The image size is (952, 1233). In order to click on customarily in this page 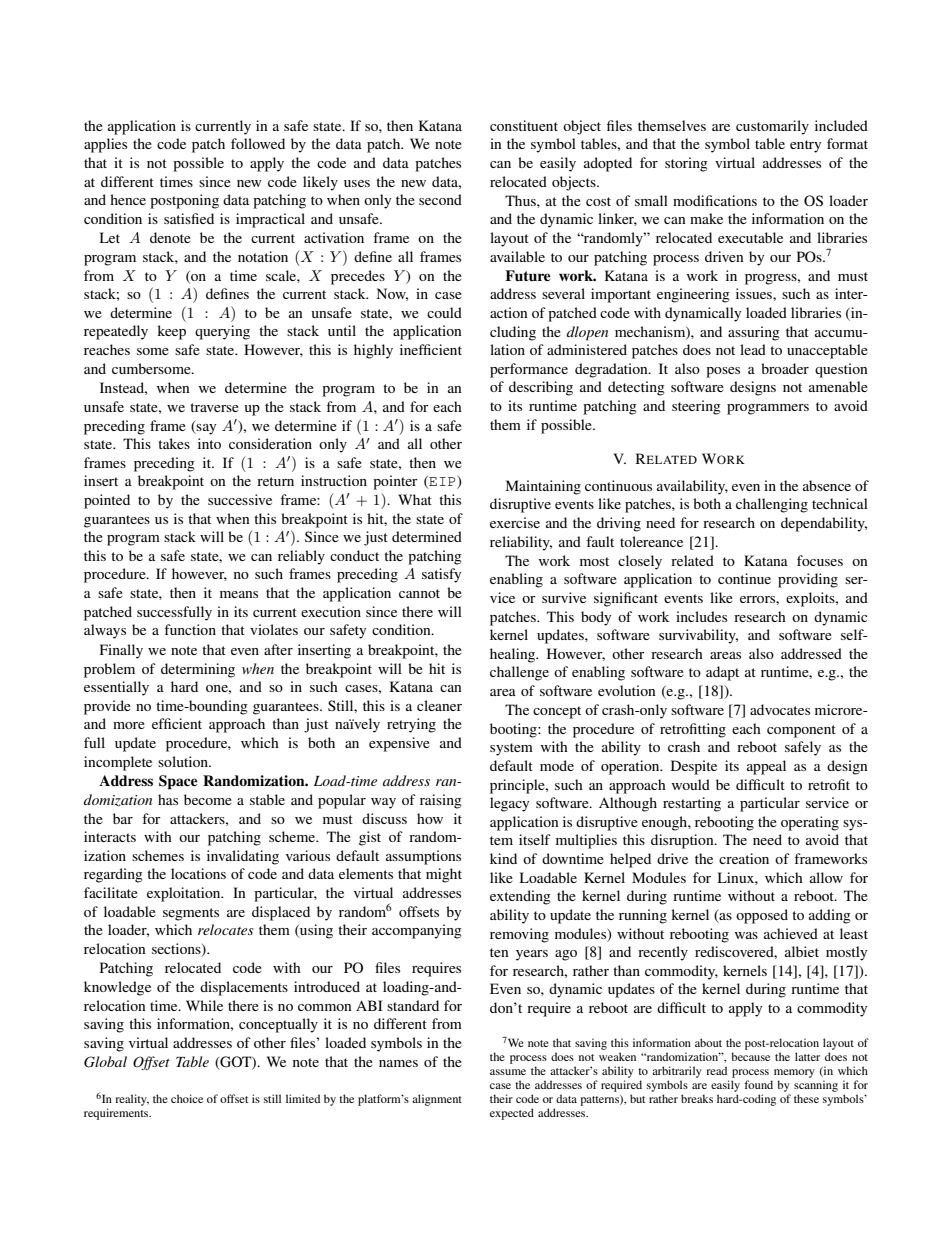, I will do `click(772, 127)`.
